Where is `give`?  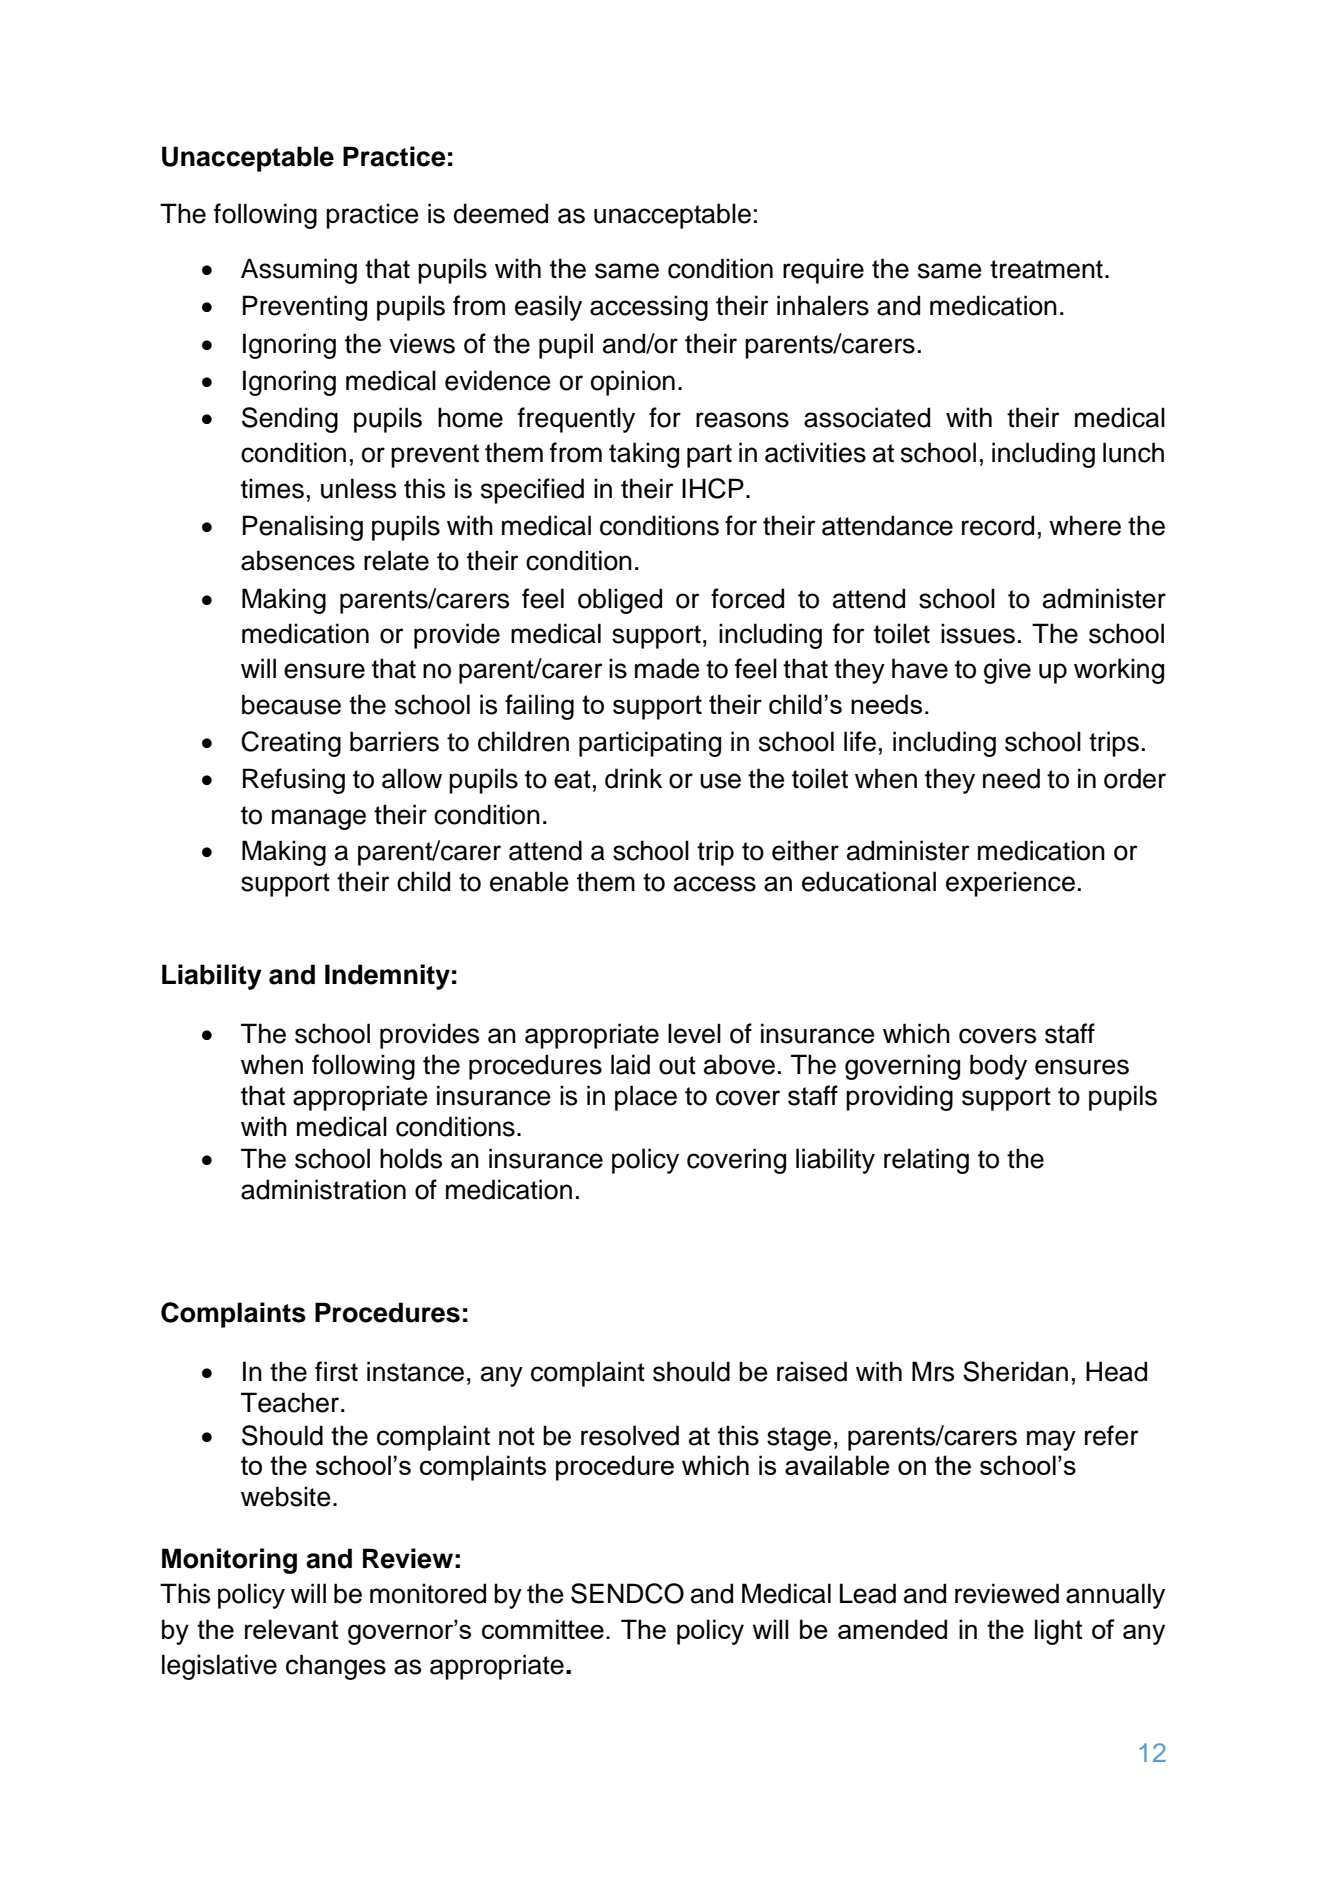
give is located at coordinates (1007, 671).
